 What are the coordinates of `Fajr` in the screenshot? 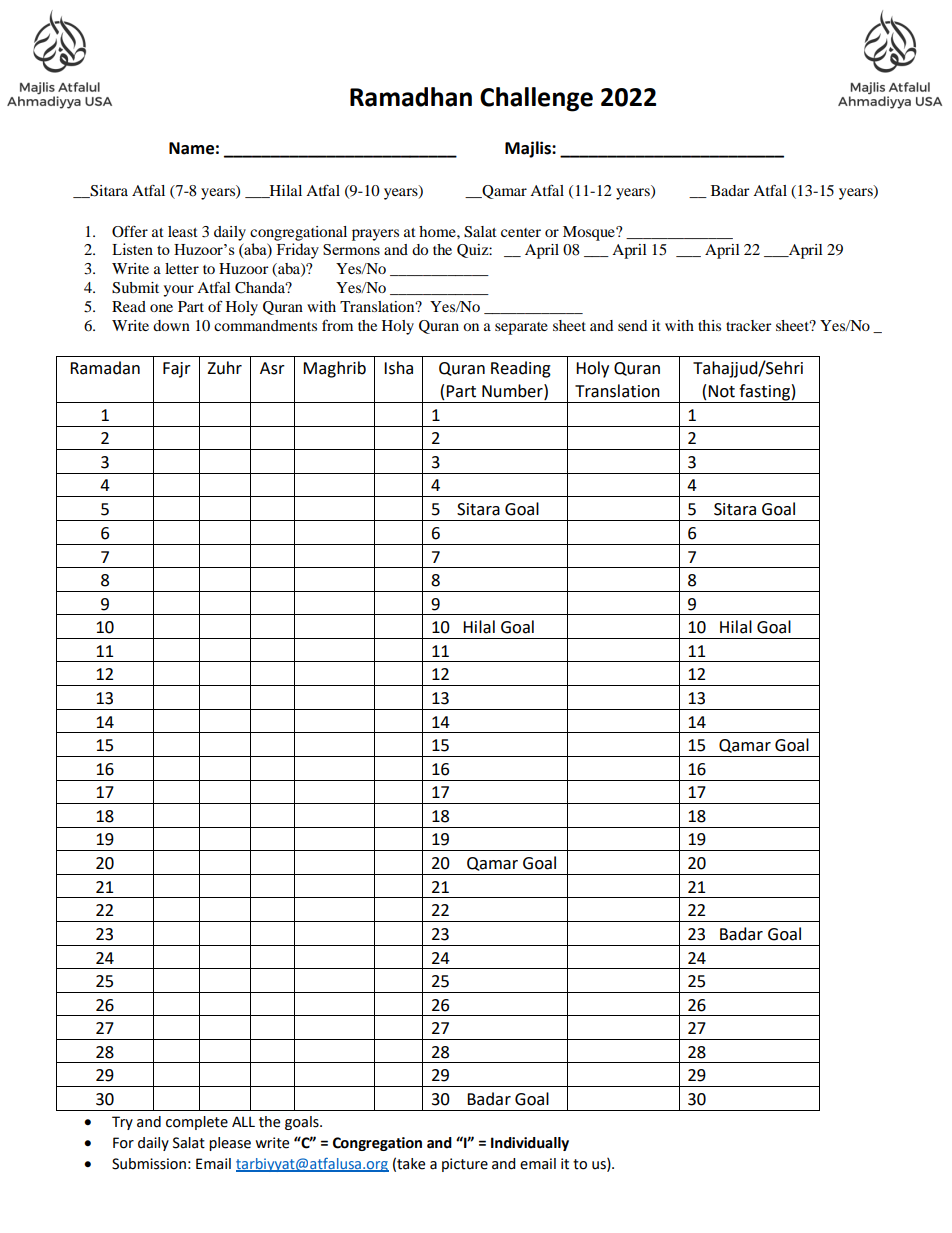 It's located at (177, 370).
